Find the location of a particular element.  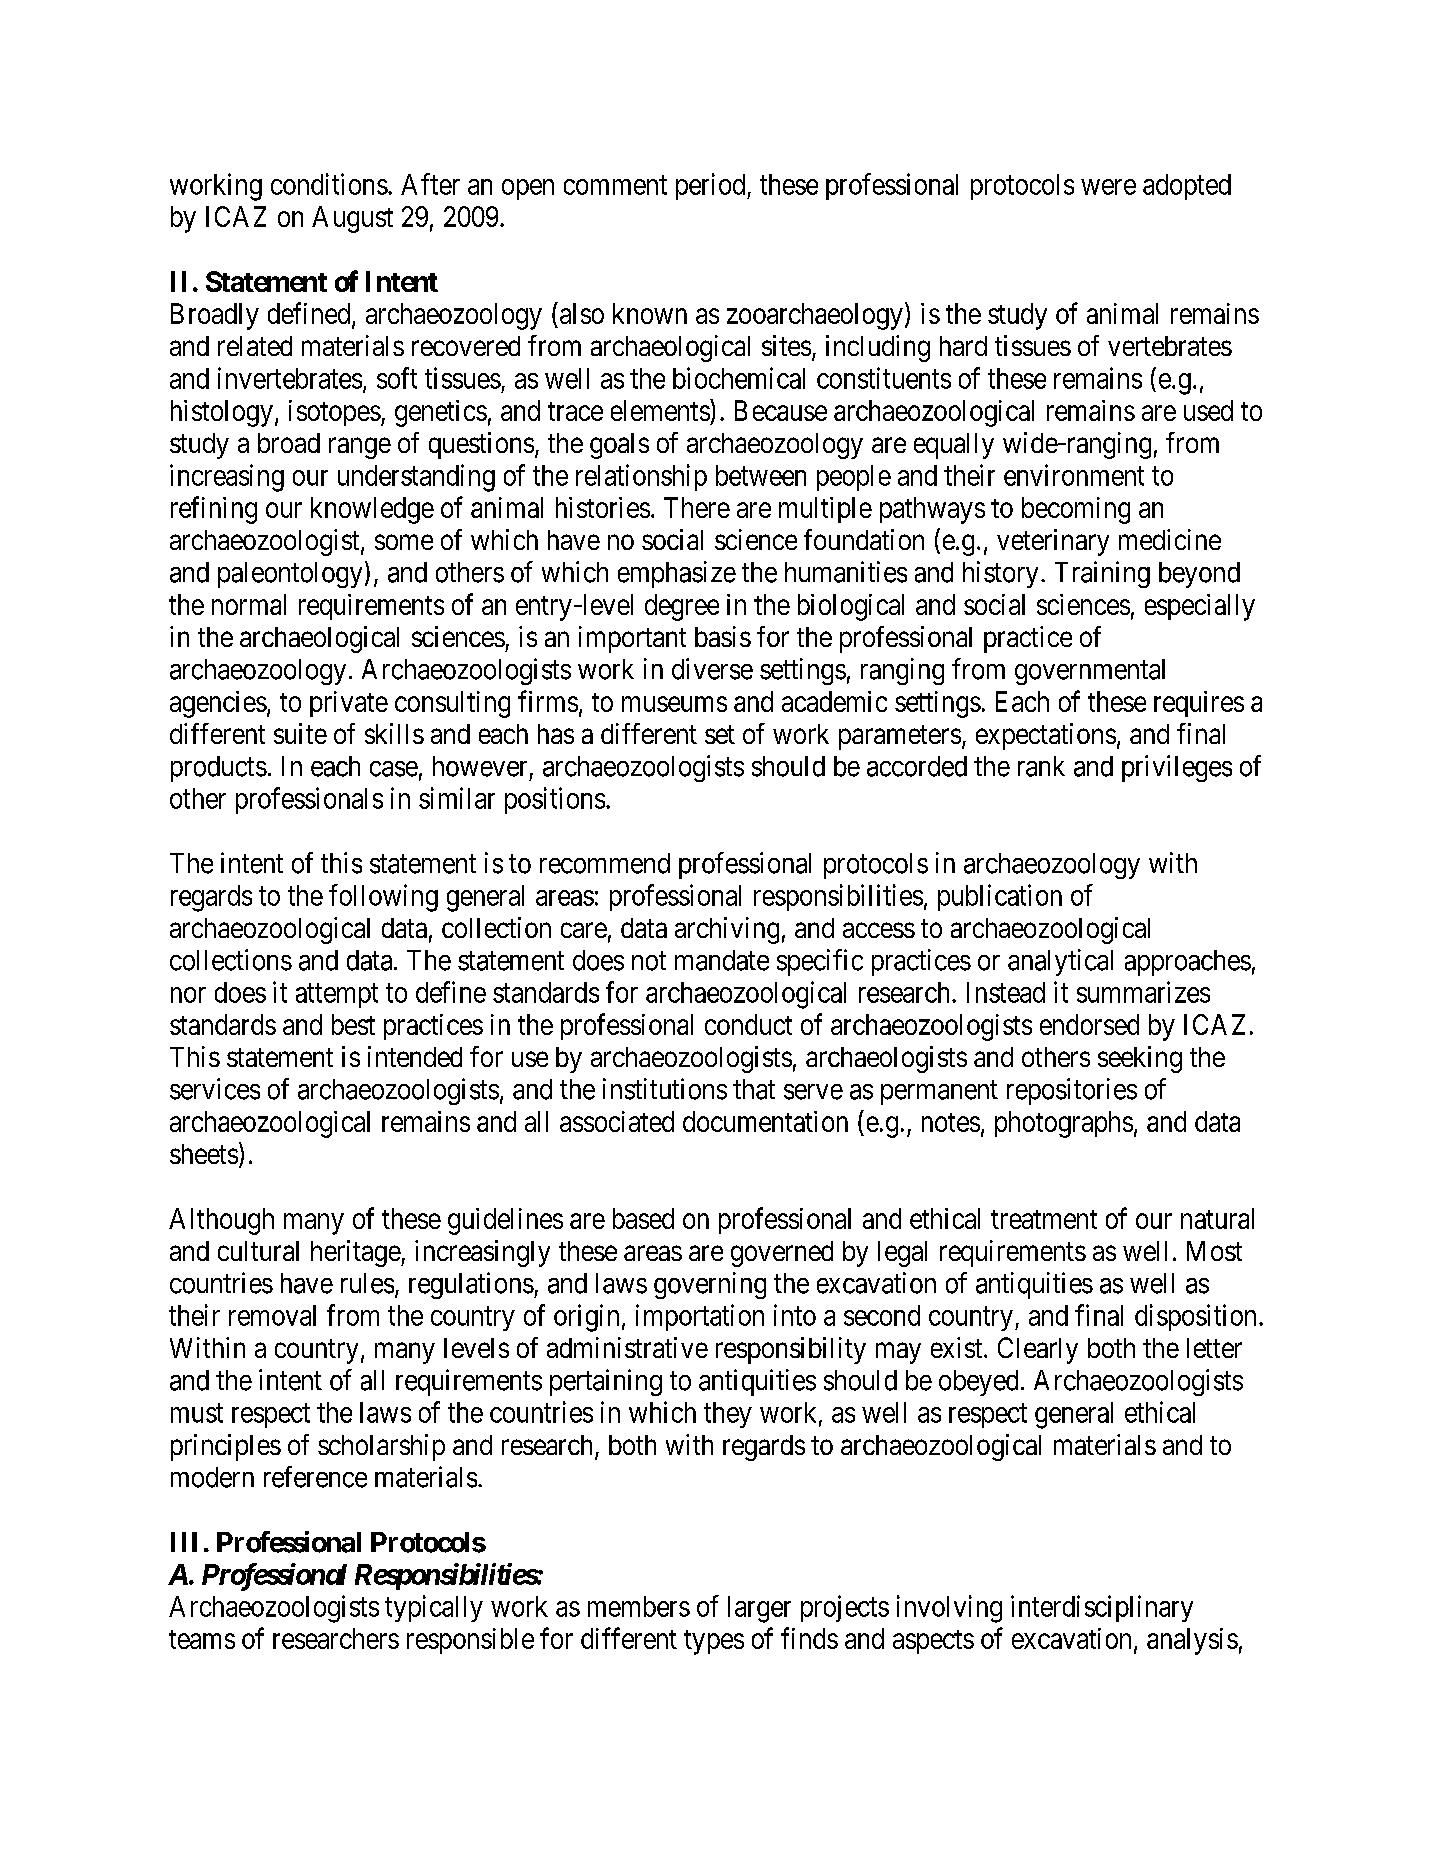

were is located at coordinates (1108, 187).
